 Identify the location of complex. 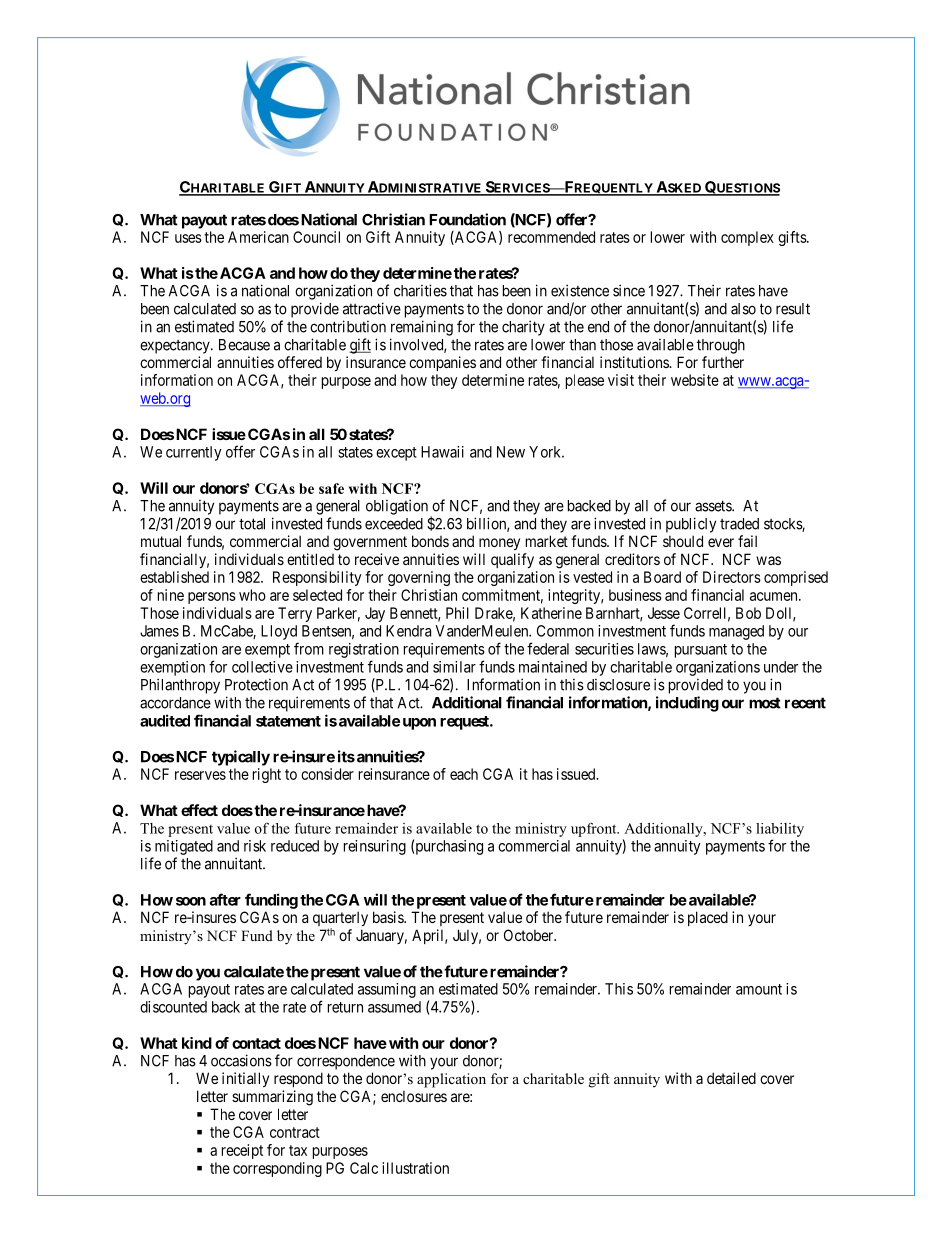
(747, 238).
